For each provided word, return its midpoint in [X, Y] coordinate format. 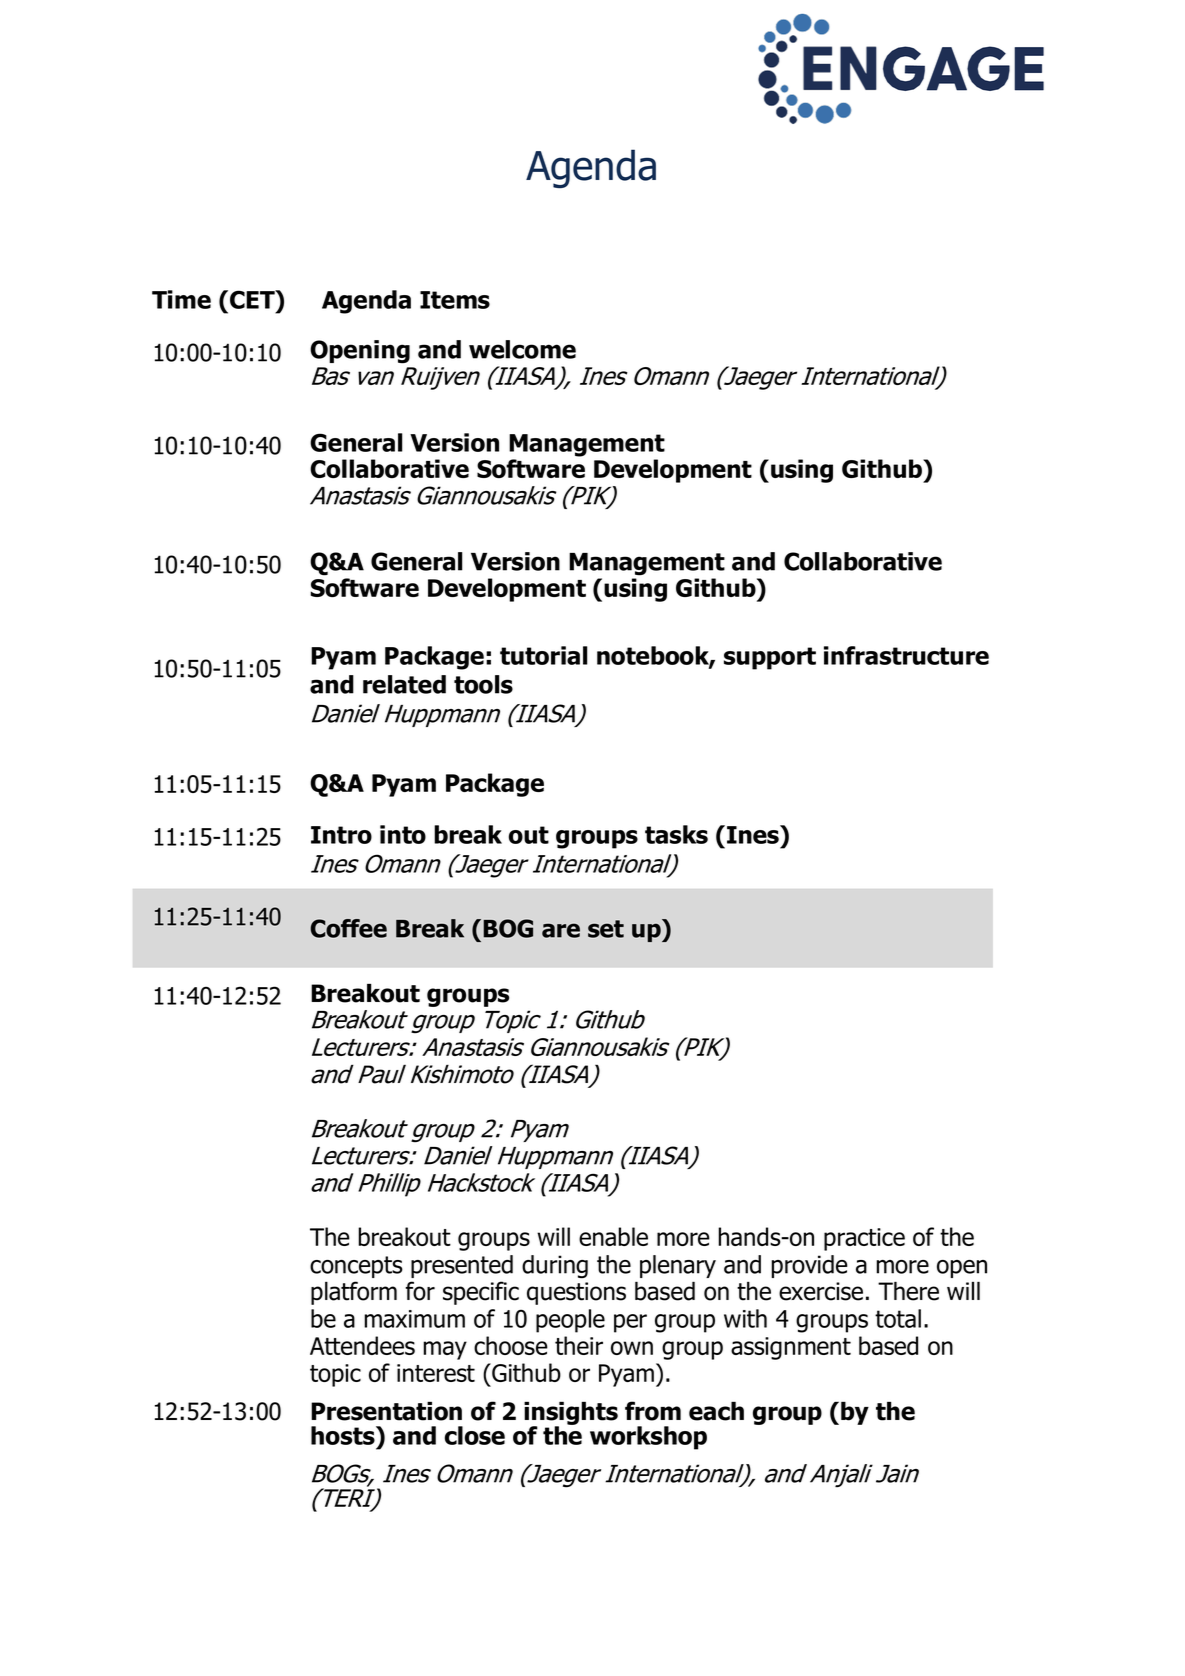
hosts [344, 1435]
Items [455, 300]
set [606, 929]
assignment [791, 1348]
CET [253, 299]
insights [571, 1415]
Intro [341, 835]
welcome [522, 349]
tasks [676, 834]
